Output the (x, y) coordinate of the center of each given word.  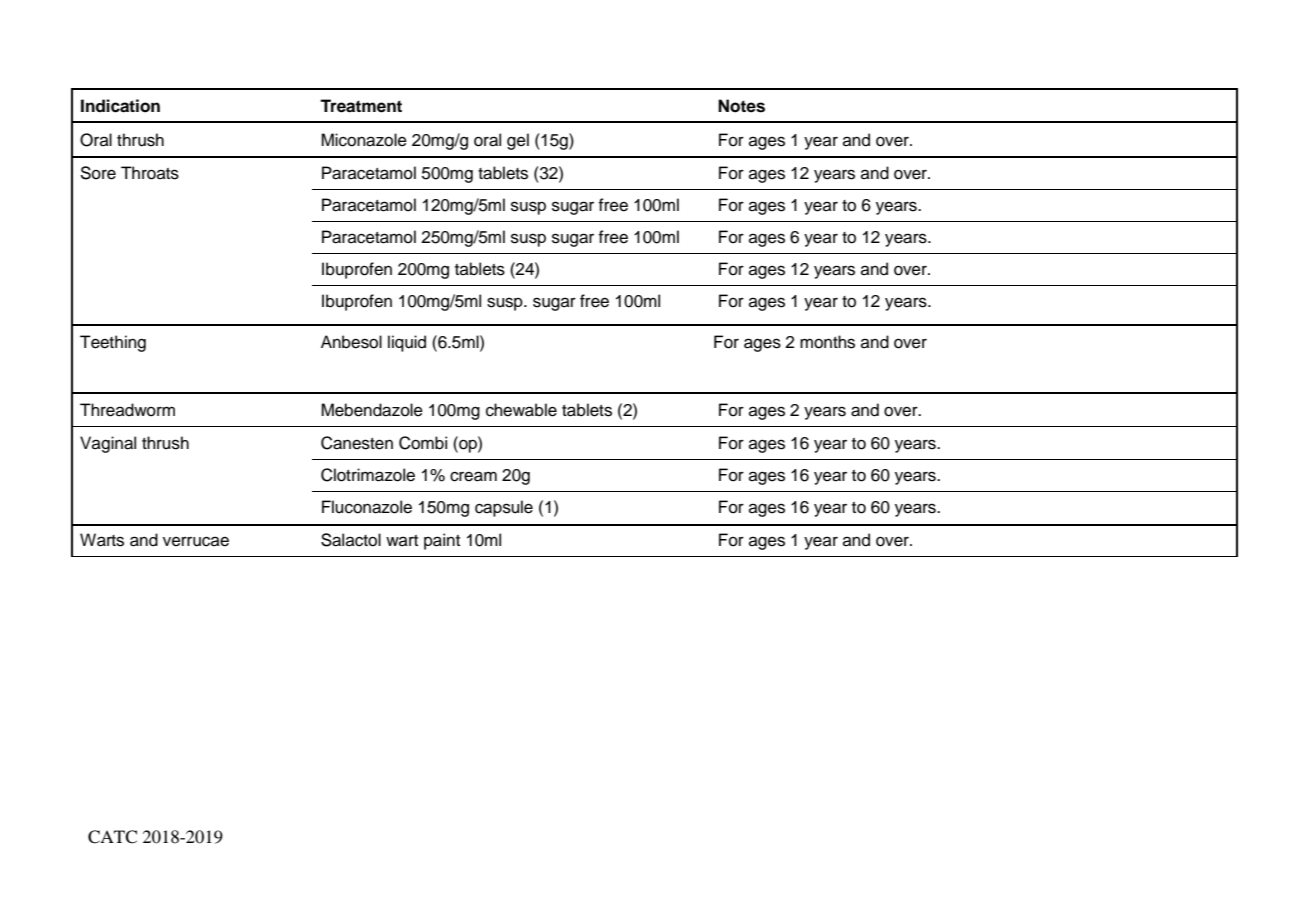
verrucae (196, 541)
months (827, 342)
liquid (407, 343)
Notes (741, 106)
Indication (120, 106)
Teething (113, 343)
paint (442, 541)
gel (518, 141)
